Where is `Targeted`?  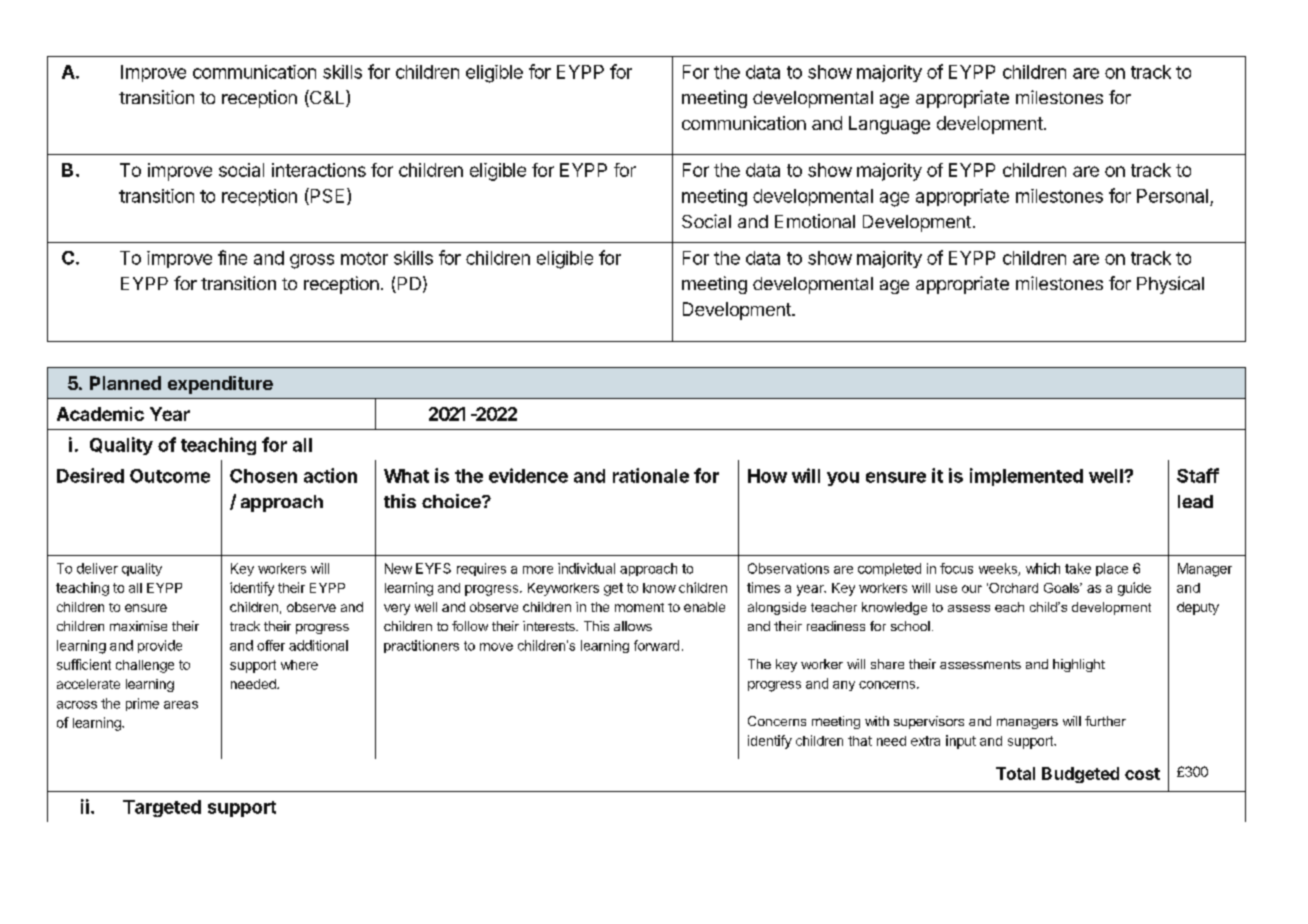
Targeted is located at coordinates (162, 808).
